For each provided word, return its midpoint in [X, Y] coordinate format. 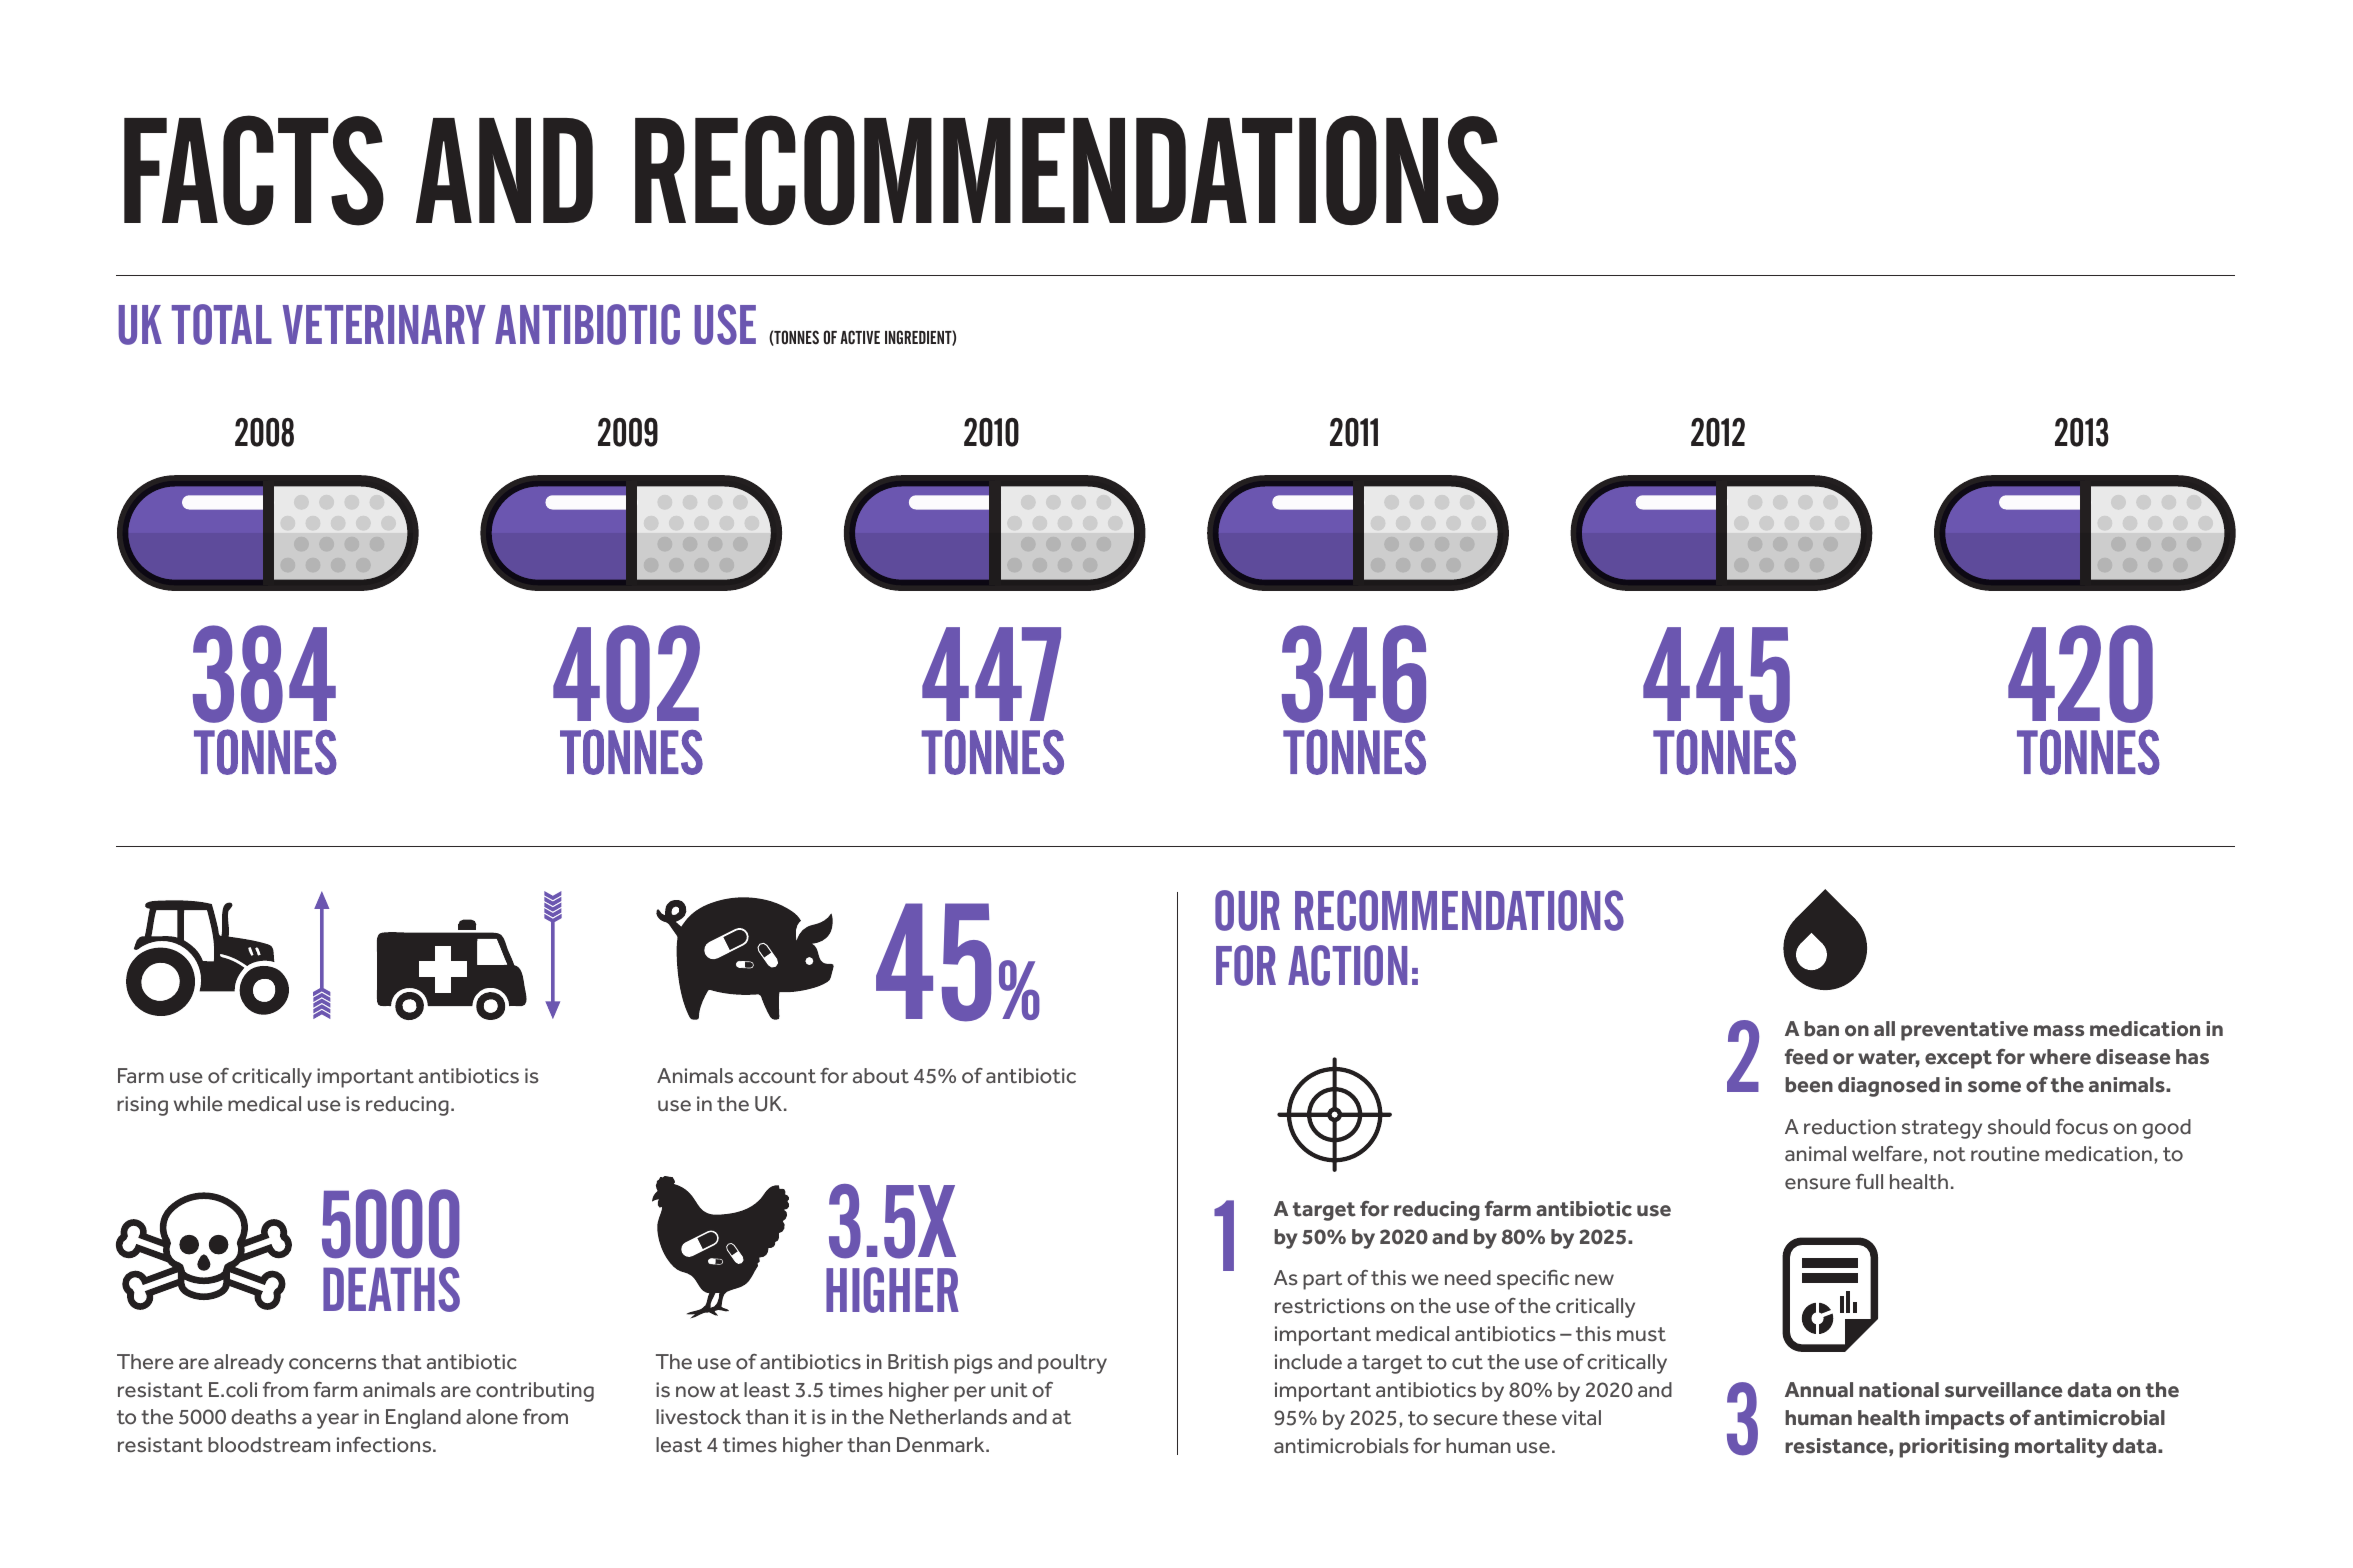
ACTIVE [860, 337]
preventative [1964, 1031]
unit [1009, 1389]
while [198, 1104]
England [423, 1419]
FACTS [254, 170]
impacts [1964, 1420]
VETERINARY [384, 324]
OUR [1247, 910]
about [881, 1076]
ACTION [1347, 965]
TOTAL [222, 324]
